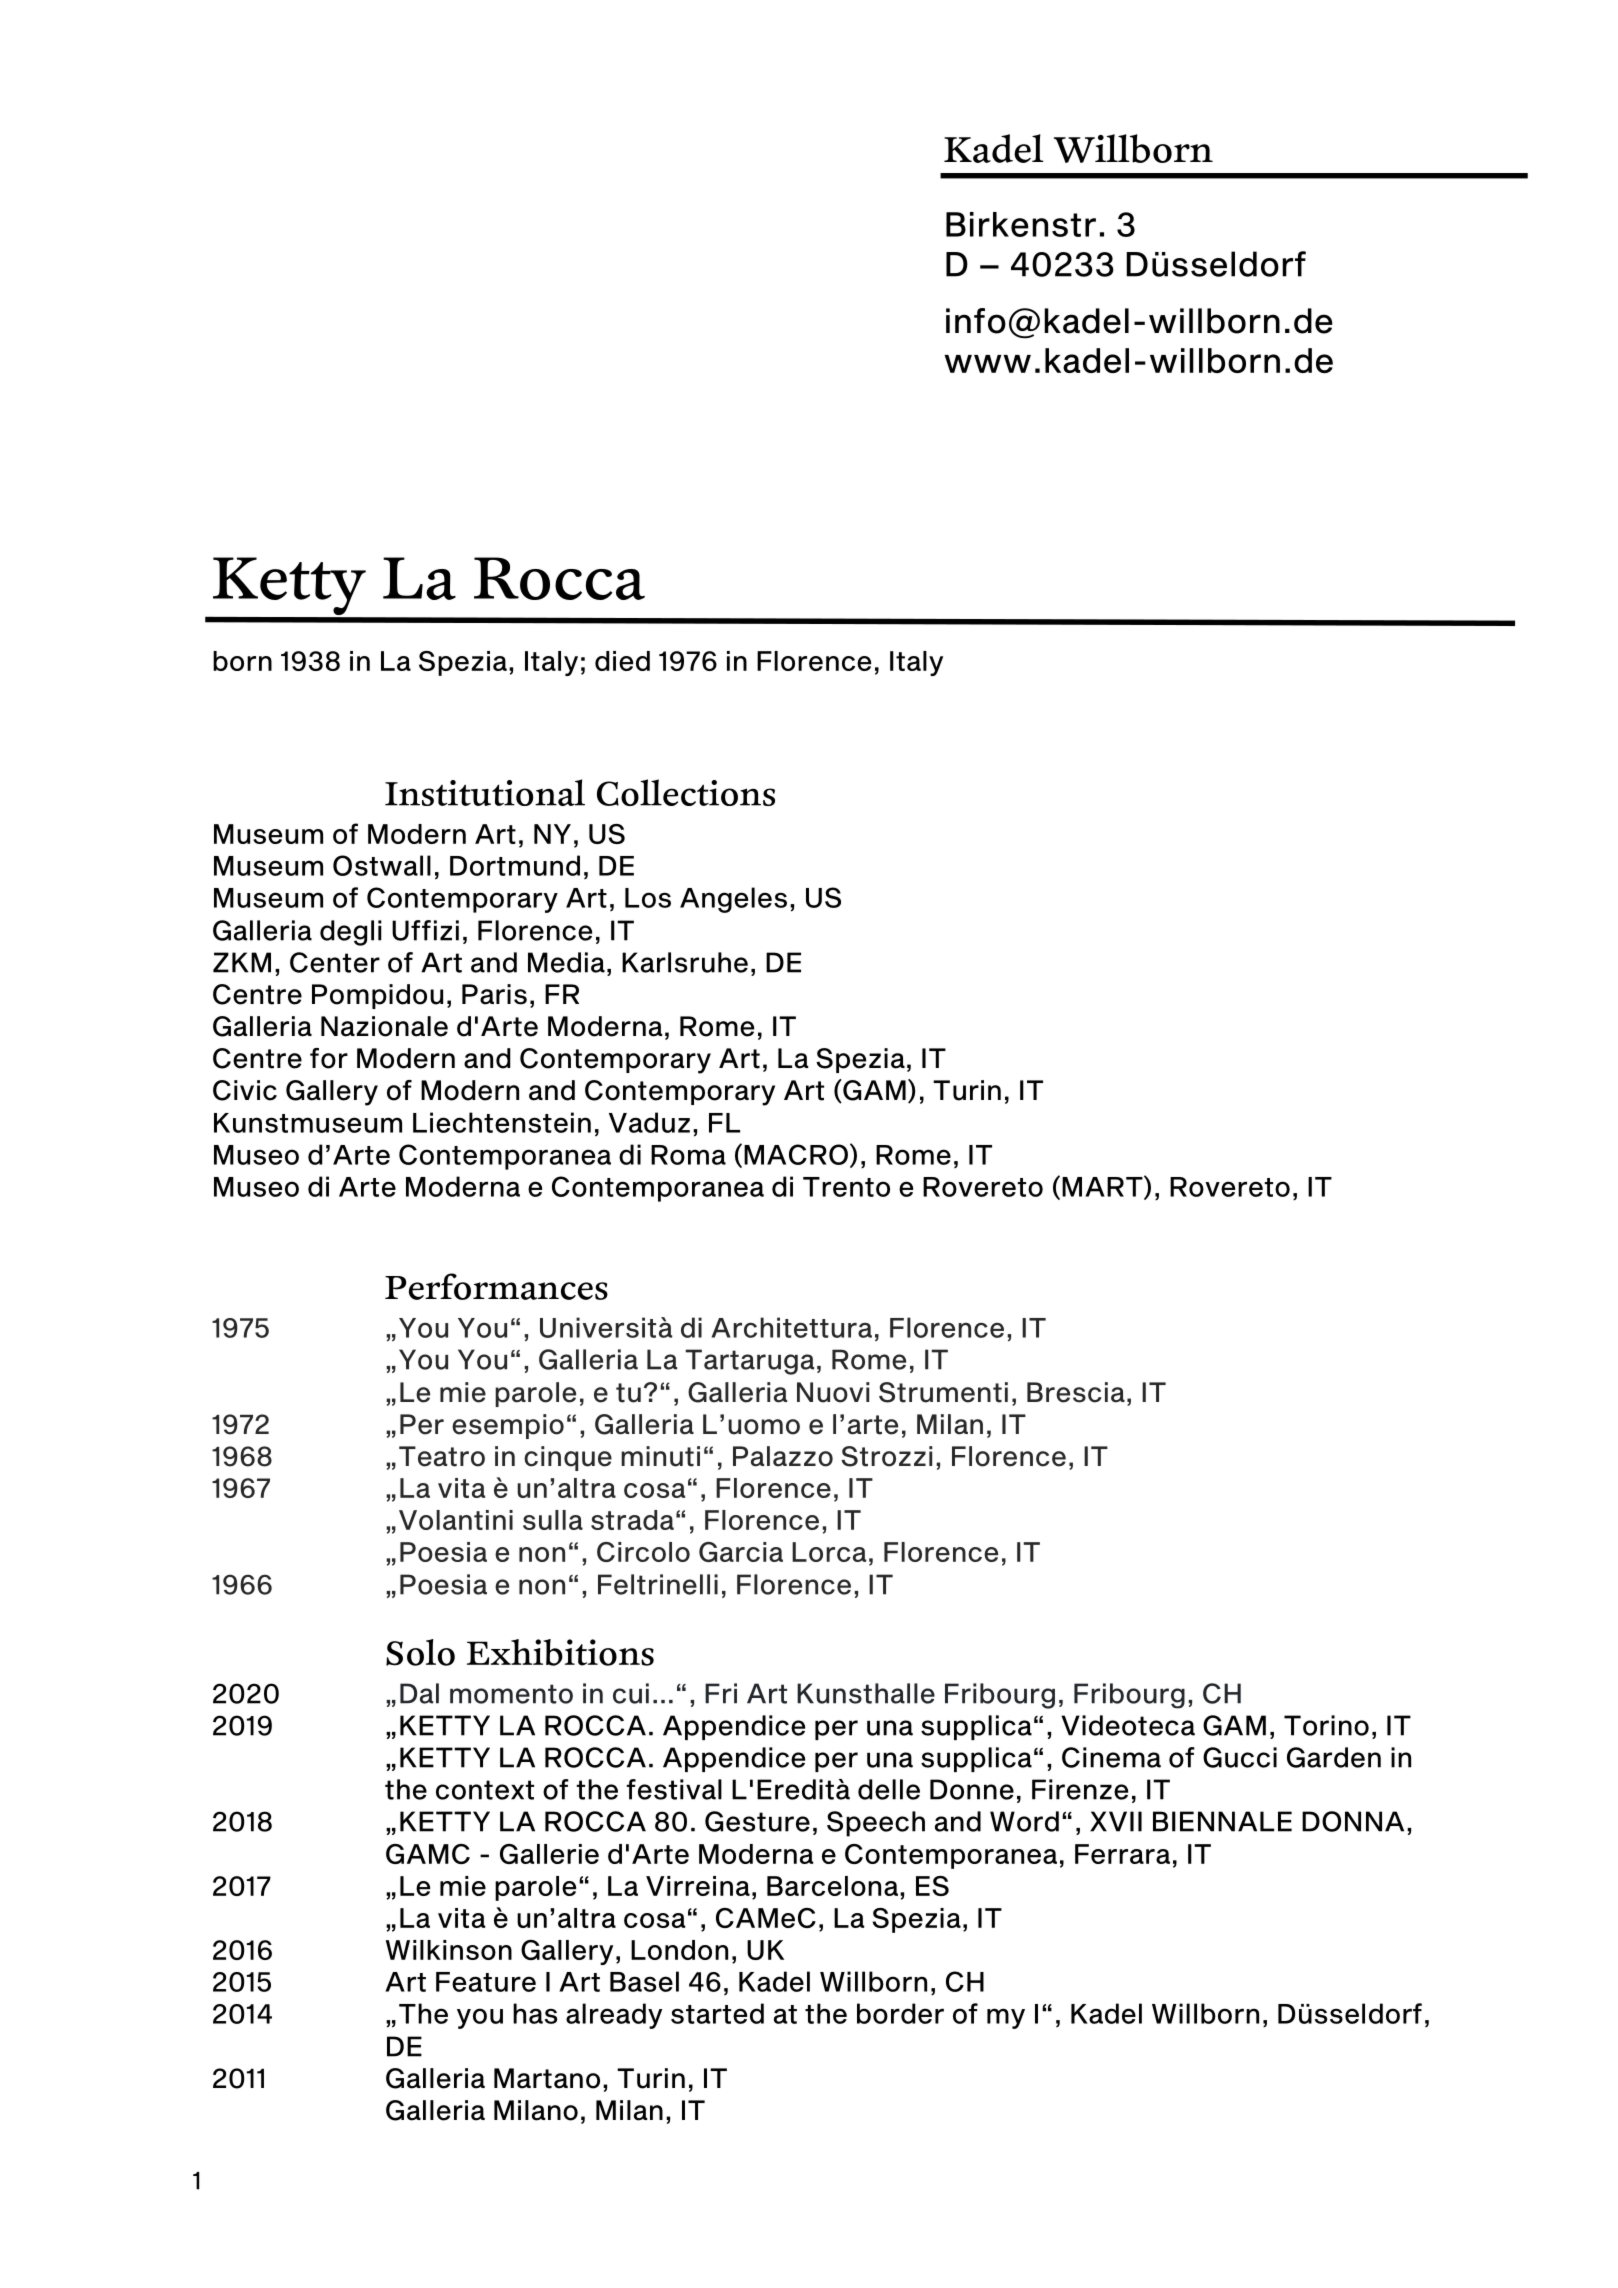  I want to click on Angeles, so click(733, 900).
